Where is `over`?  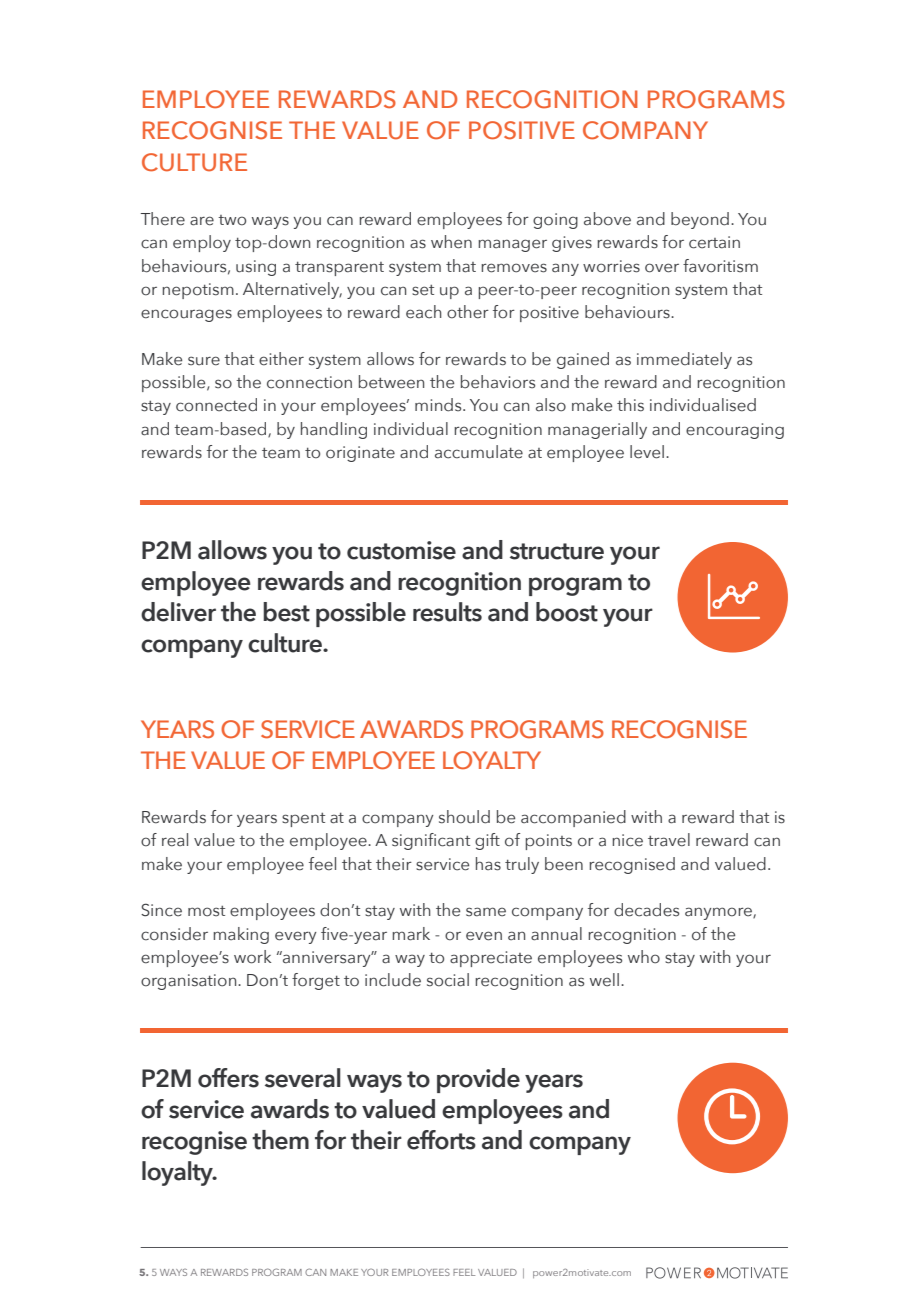 over is located at coordinates (662, 268).
